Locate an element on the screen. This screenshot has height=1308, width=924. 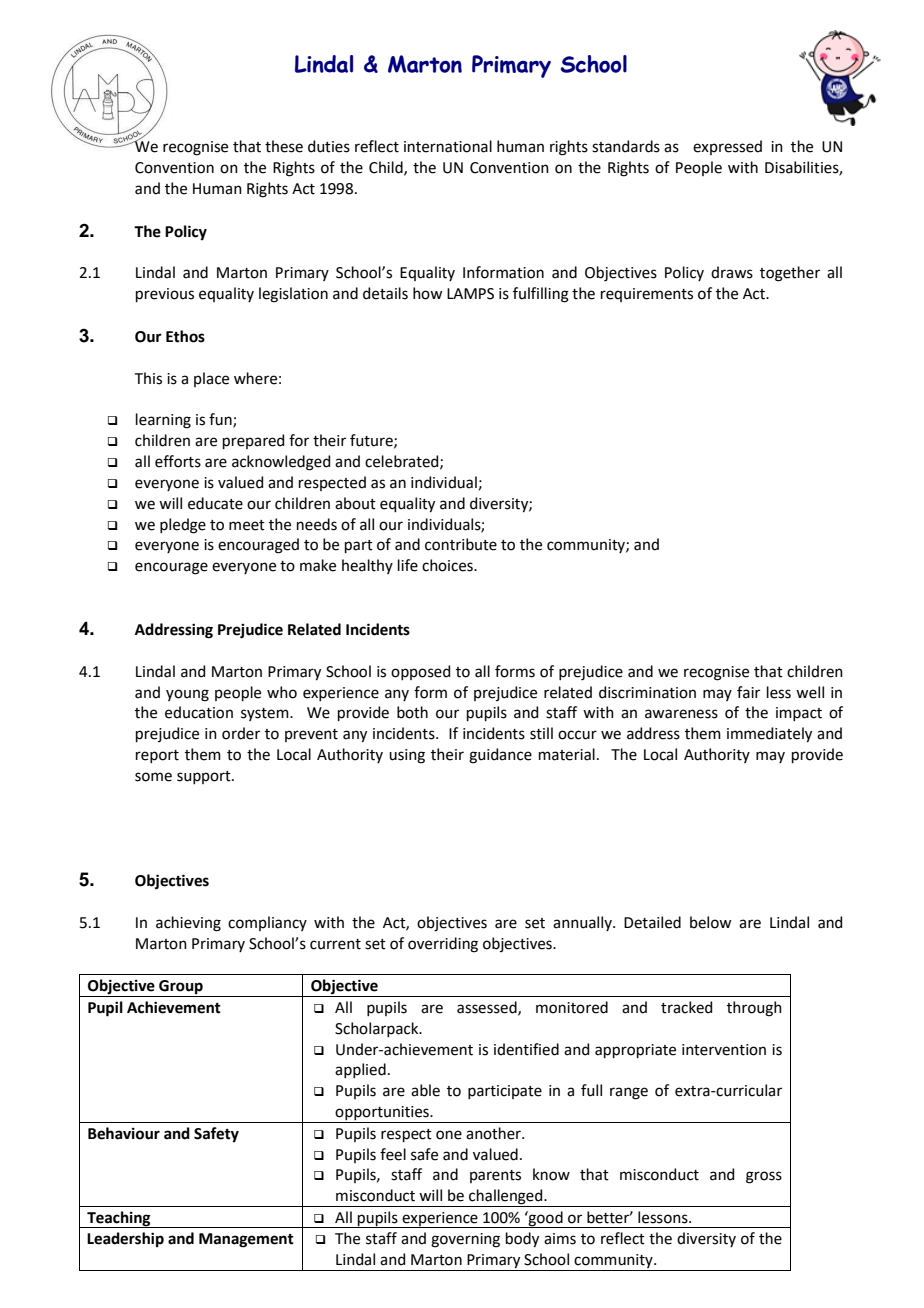
fair is located at coordinates (748, 692).
